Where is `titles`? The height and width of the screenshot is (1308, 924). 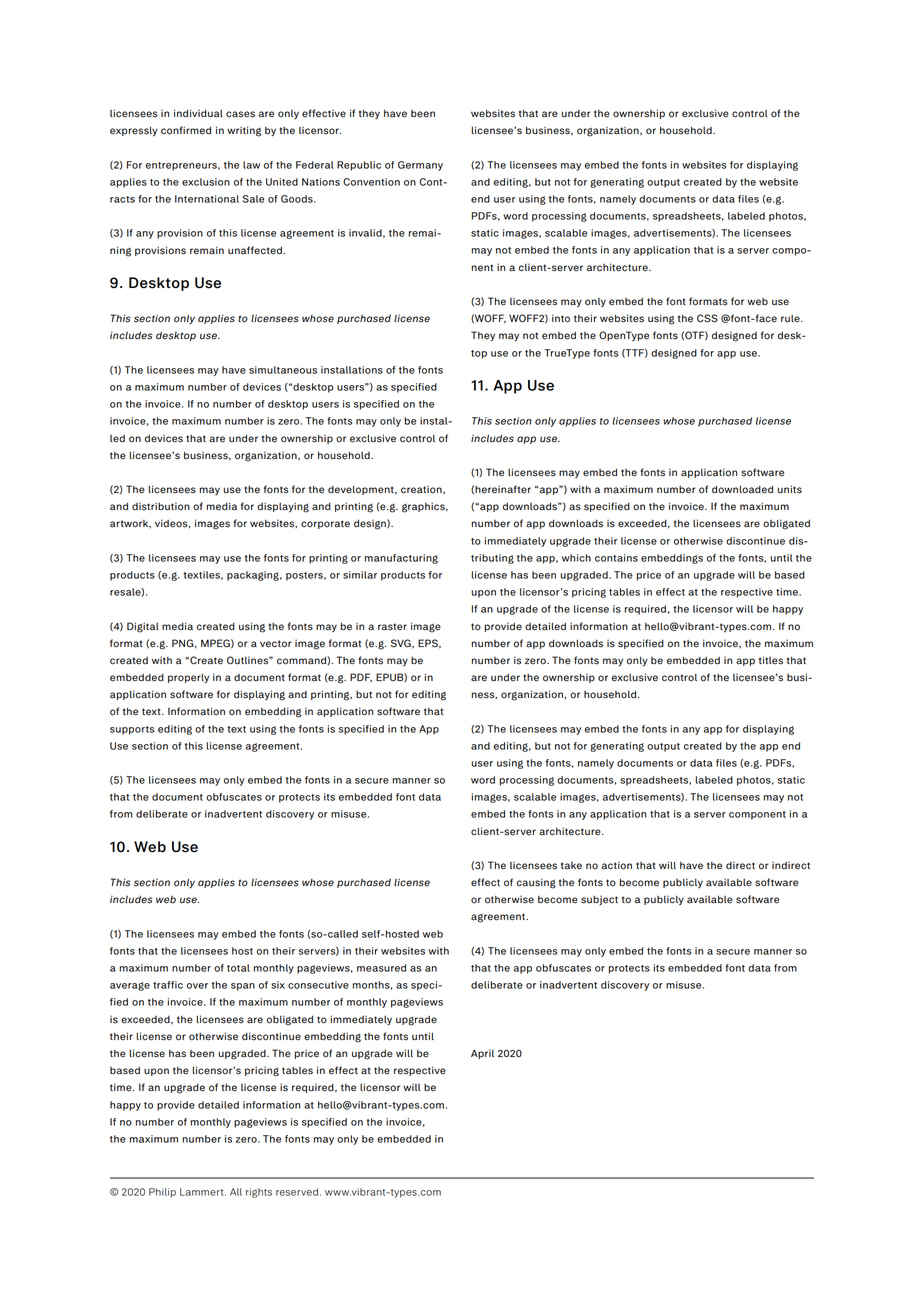
titles is located at coordinates (771, 660).
